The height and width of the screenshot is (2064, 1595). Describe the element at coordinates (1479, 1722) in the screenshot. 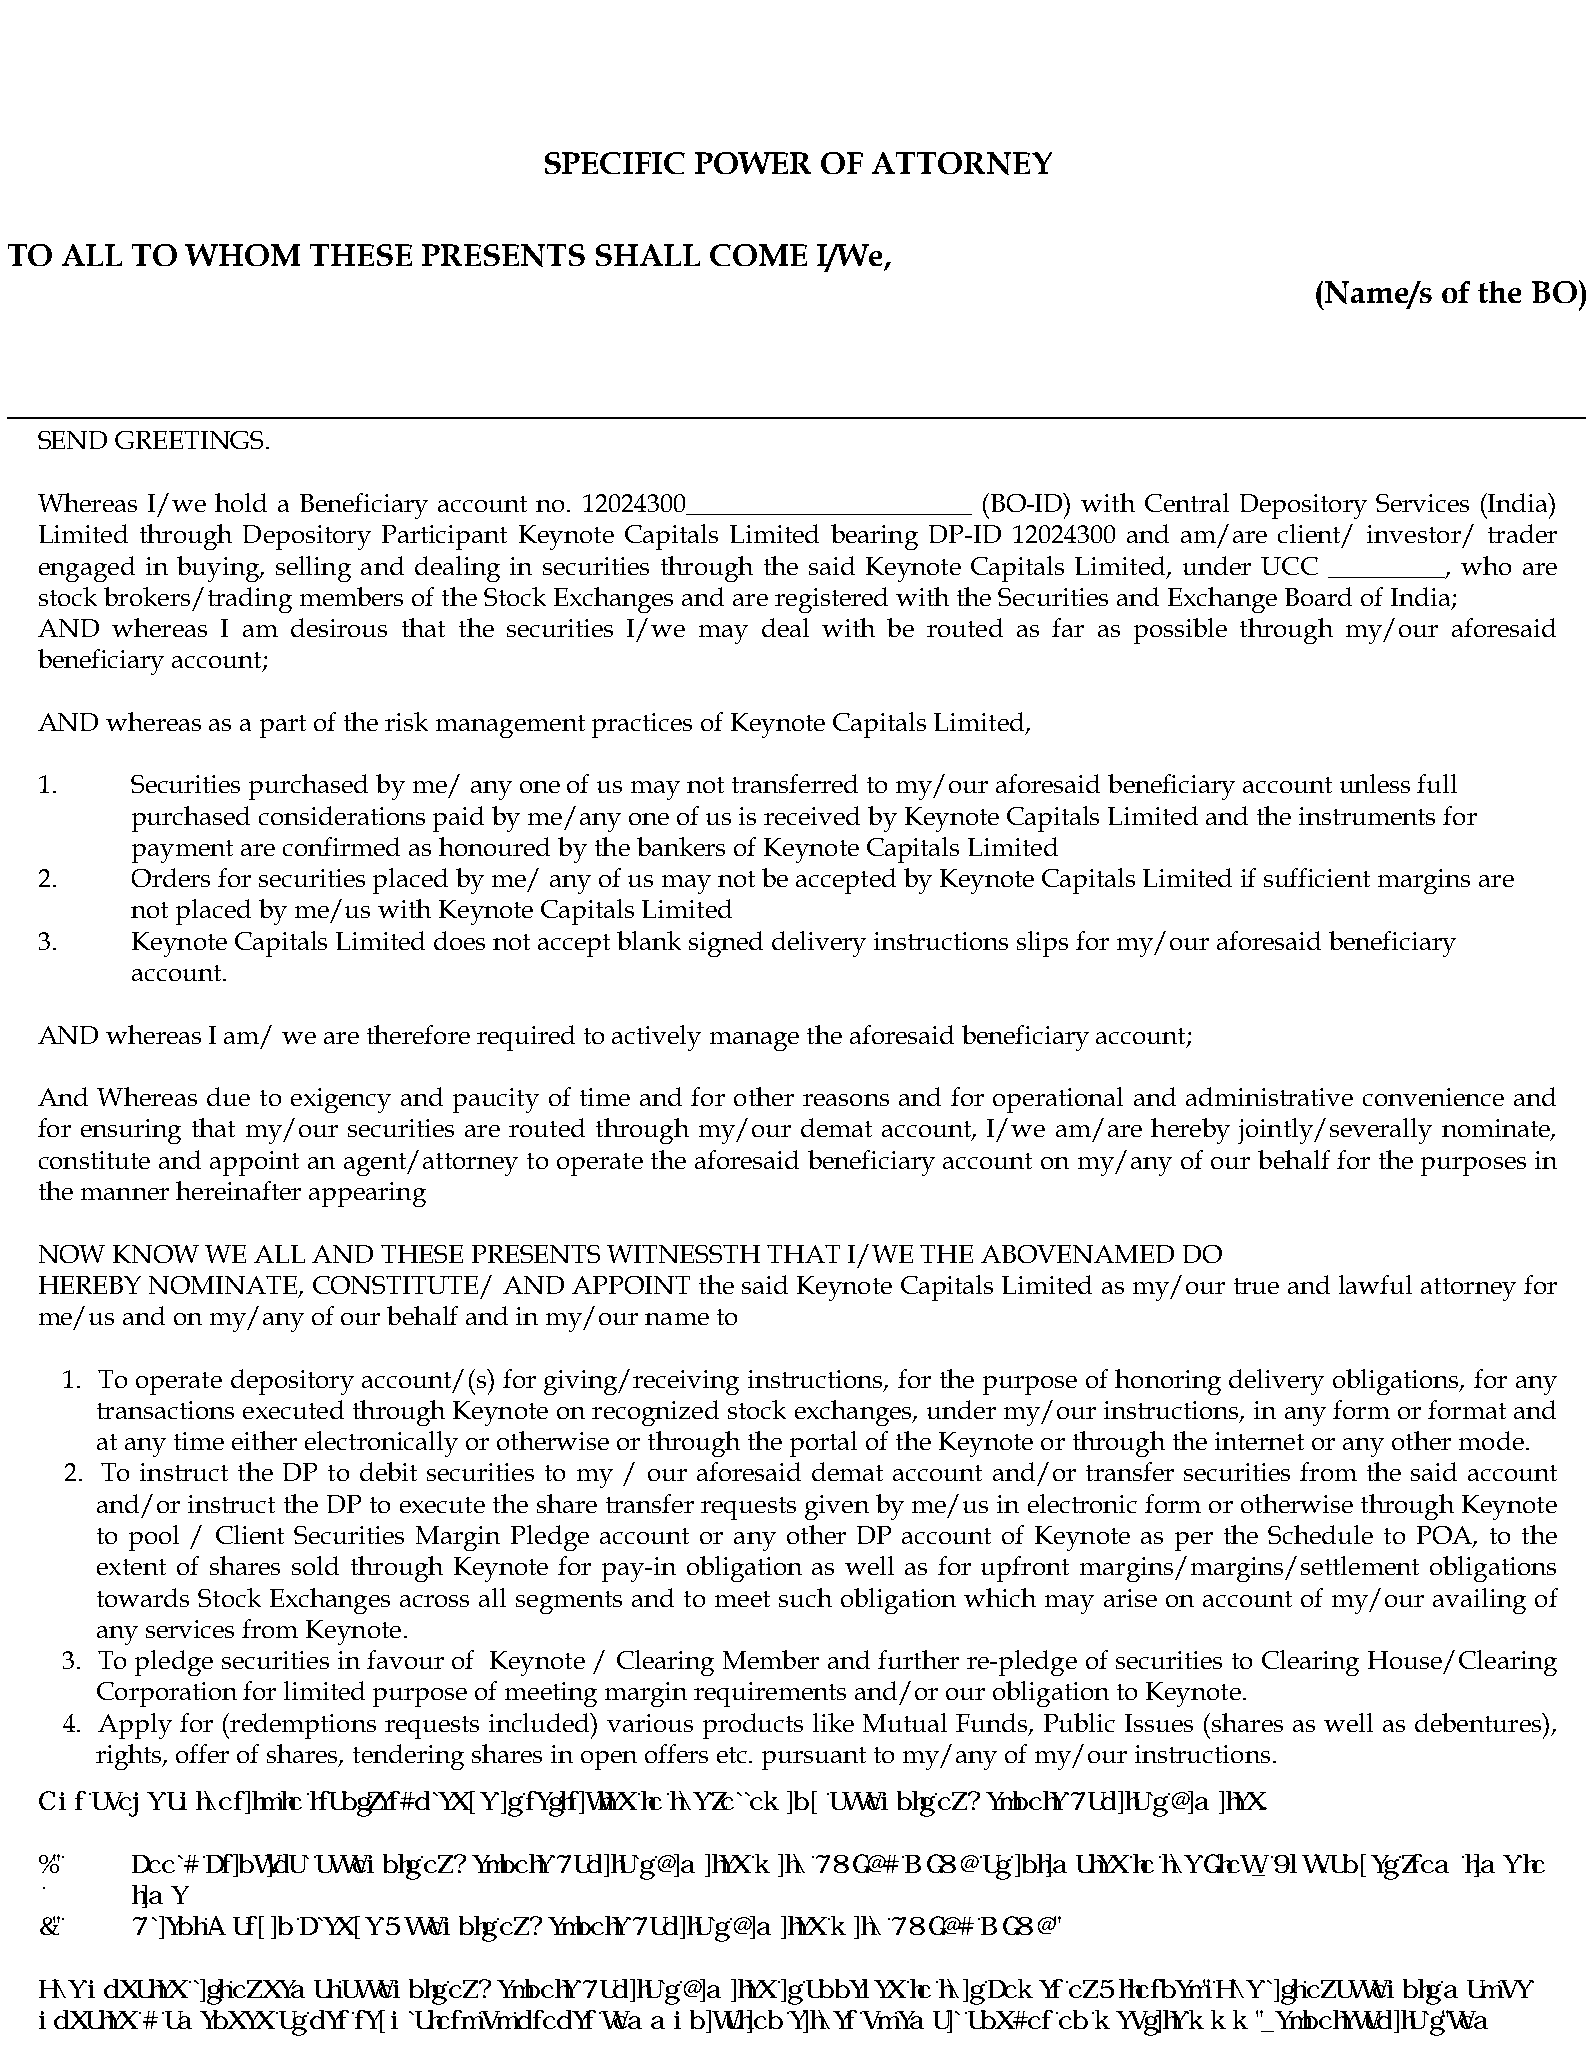

I see `debentures` at that location.
